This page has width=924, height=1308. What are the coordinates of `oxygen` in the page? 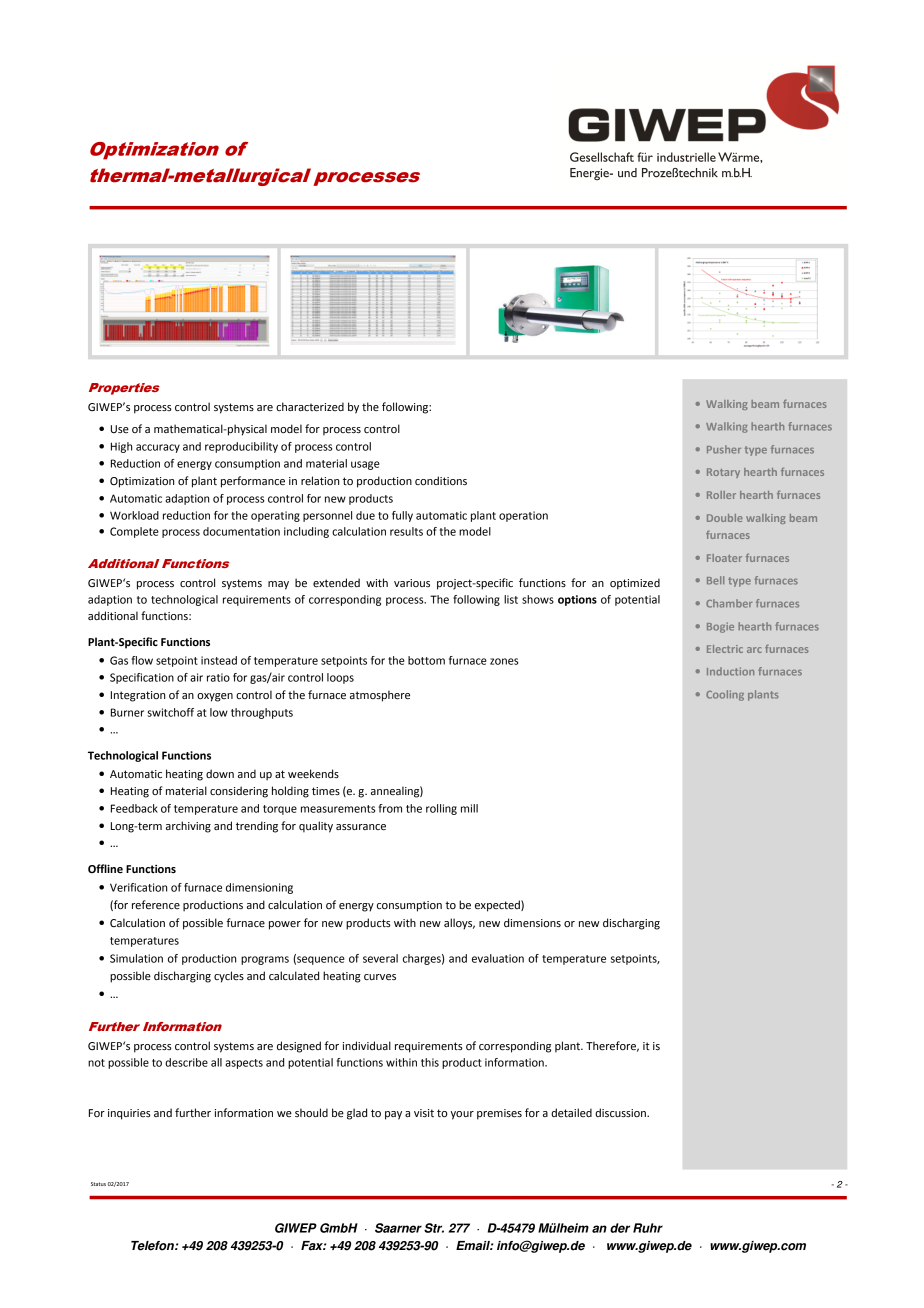 It's located at (215, 697).
